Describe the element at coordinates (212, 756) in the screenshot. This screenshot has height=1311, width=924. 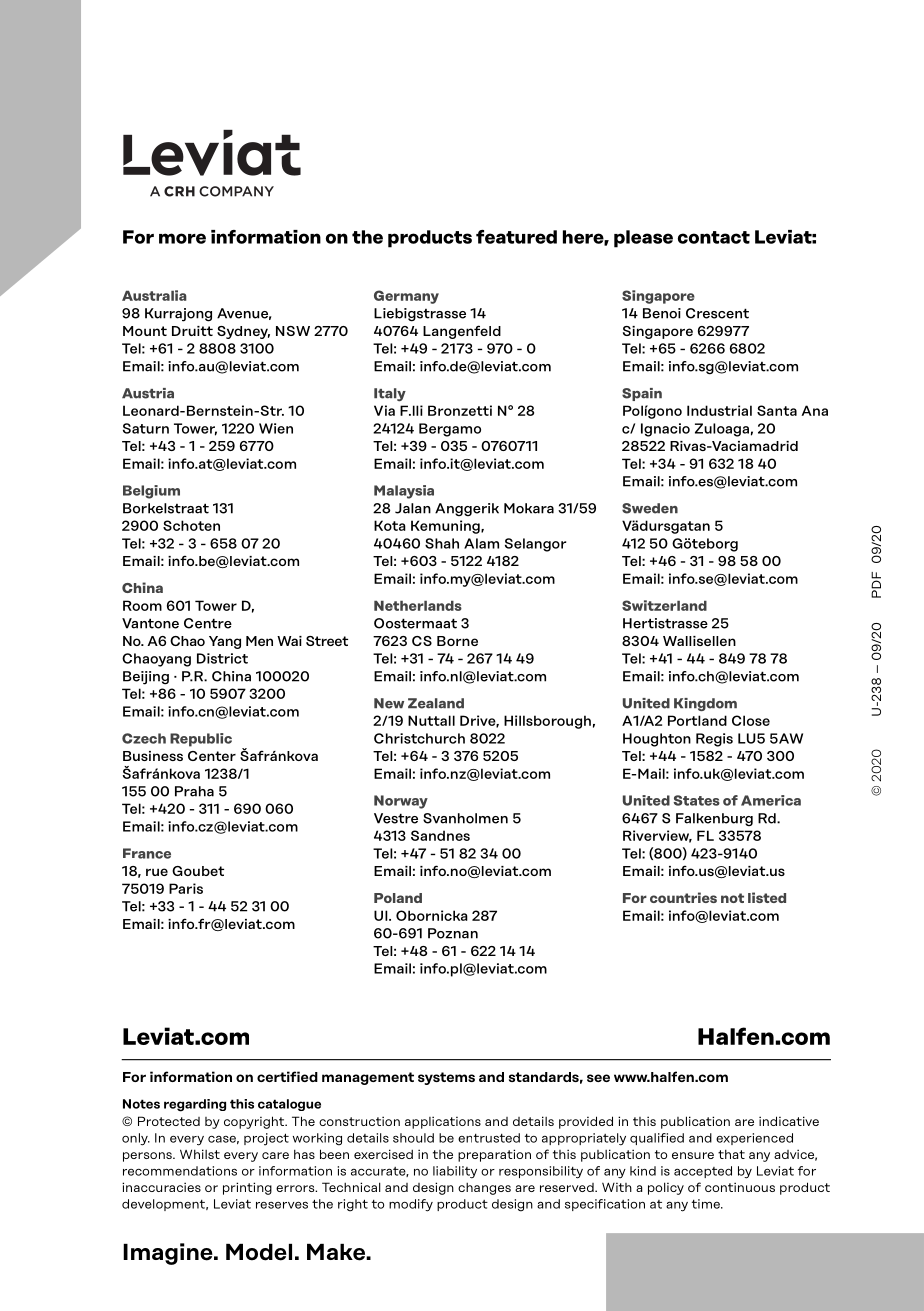
I see `Center` at that location.
